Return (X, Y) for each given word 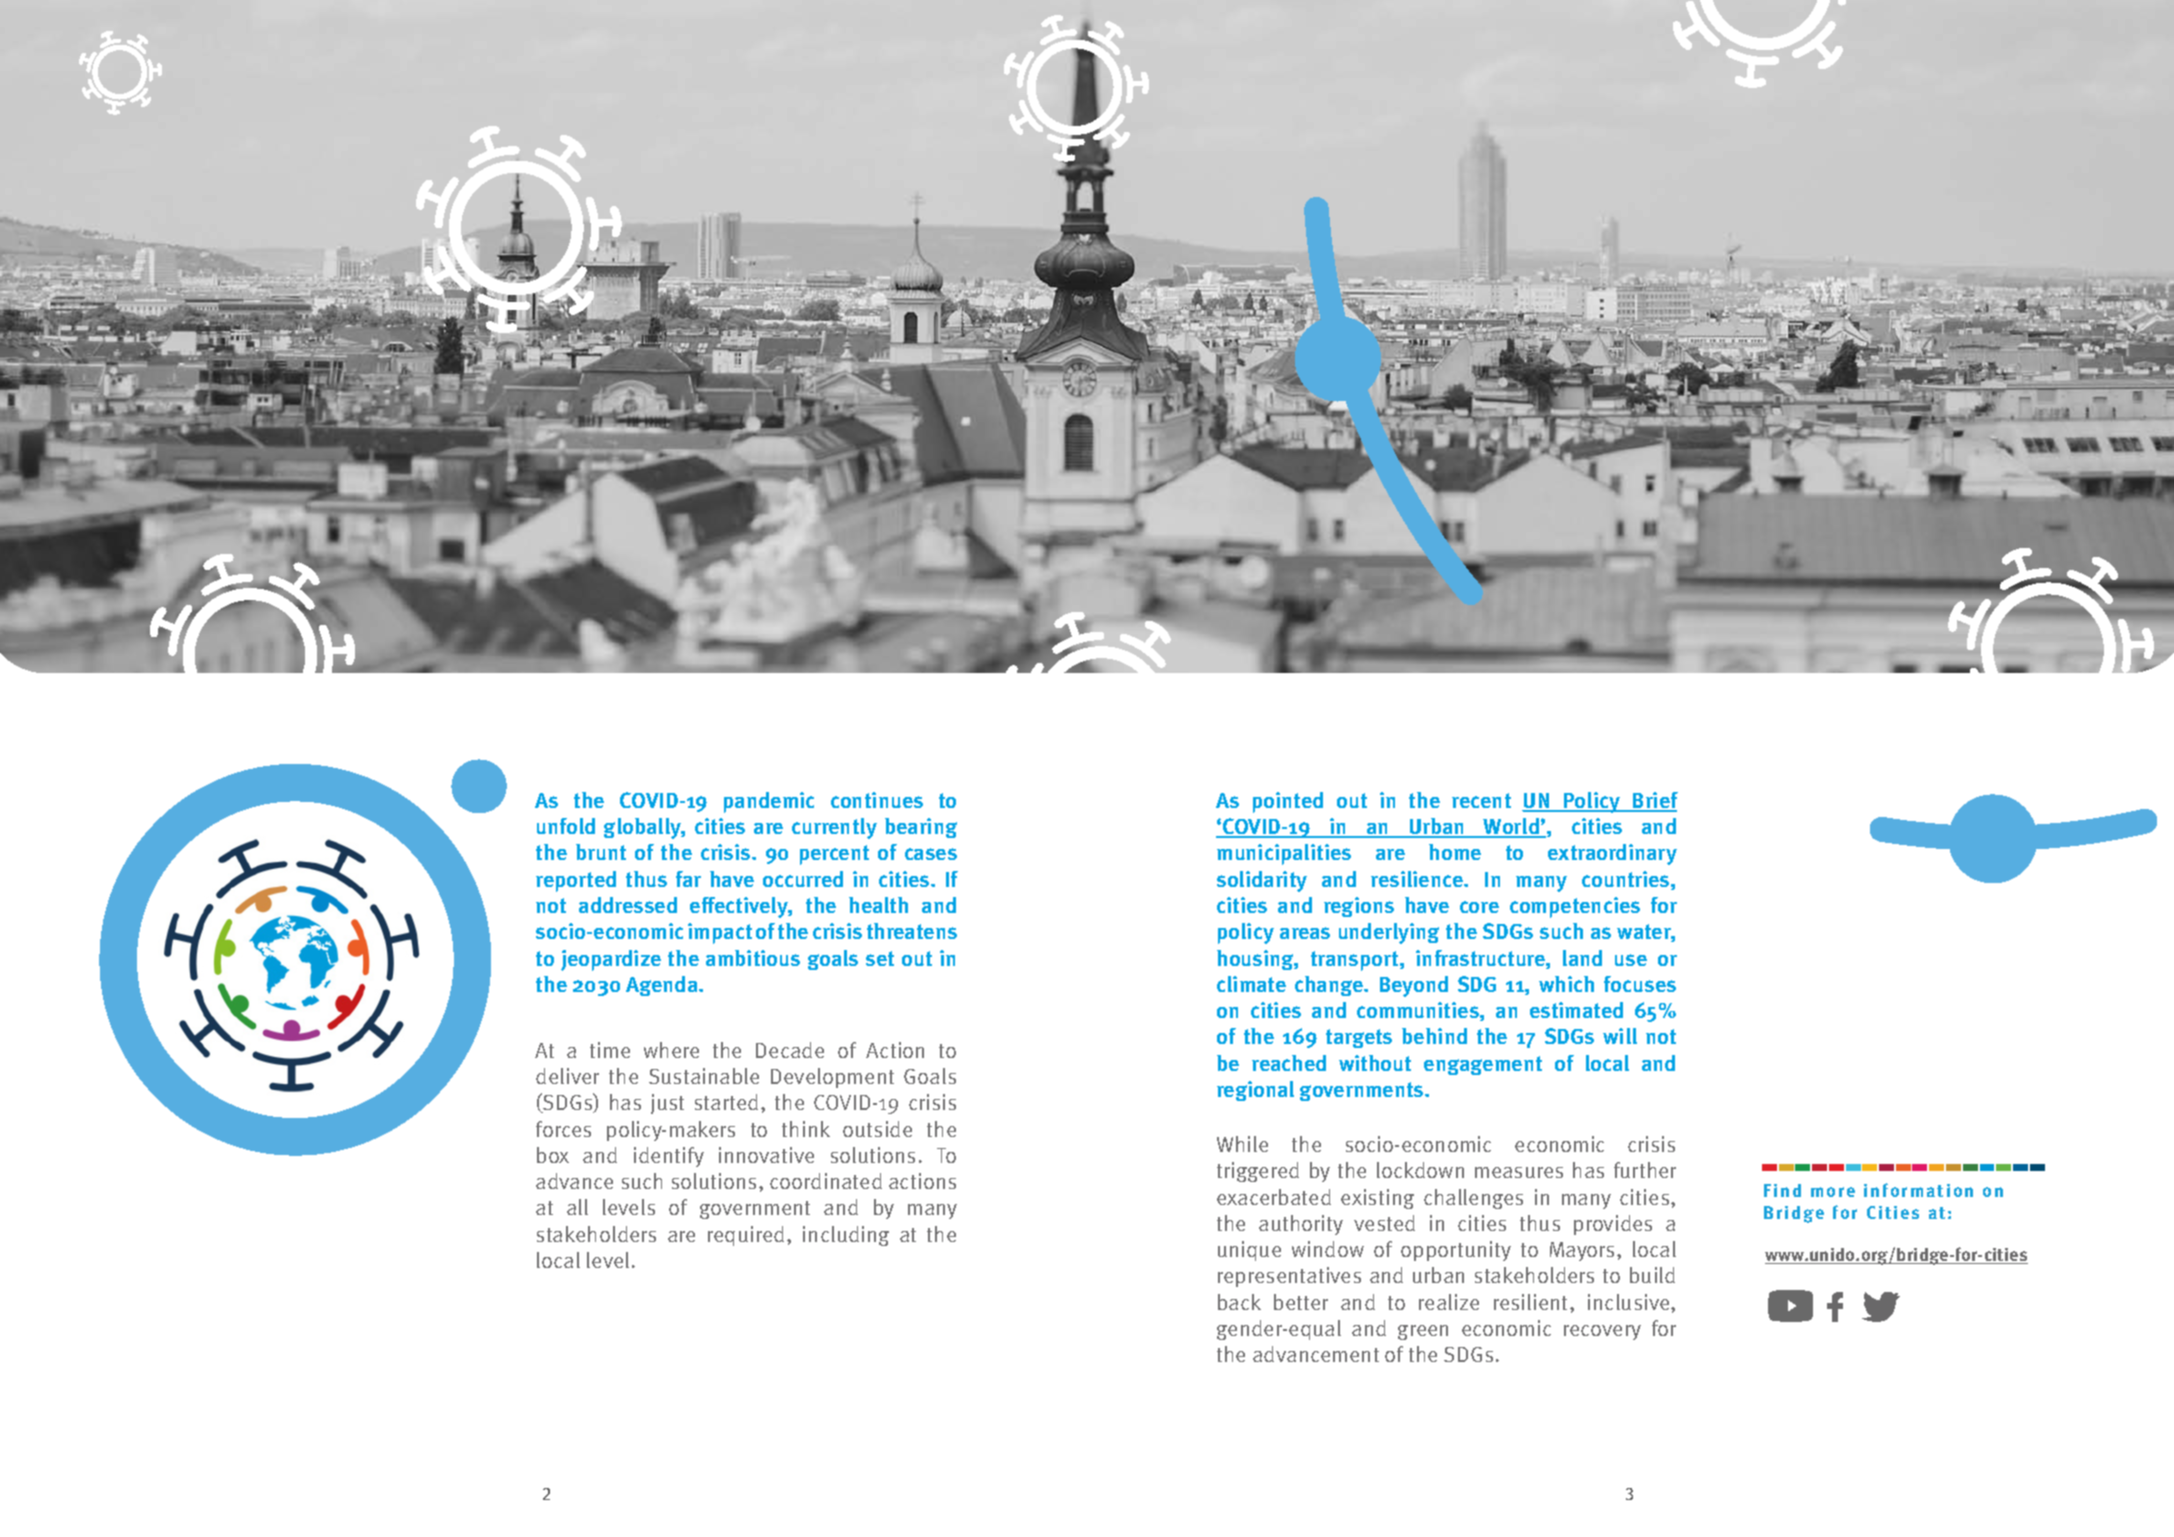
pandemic (769, 802)
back (1239, 1302)
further (1645, 1170)
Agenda (663, 986)
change (1330, 986)
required (746, 1236)
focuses (1640, 984)
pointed (1288, 802)
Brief (1654, 801)
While (1242, 1144)
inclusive (1630, 1302)
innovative (766, 1155)
